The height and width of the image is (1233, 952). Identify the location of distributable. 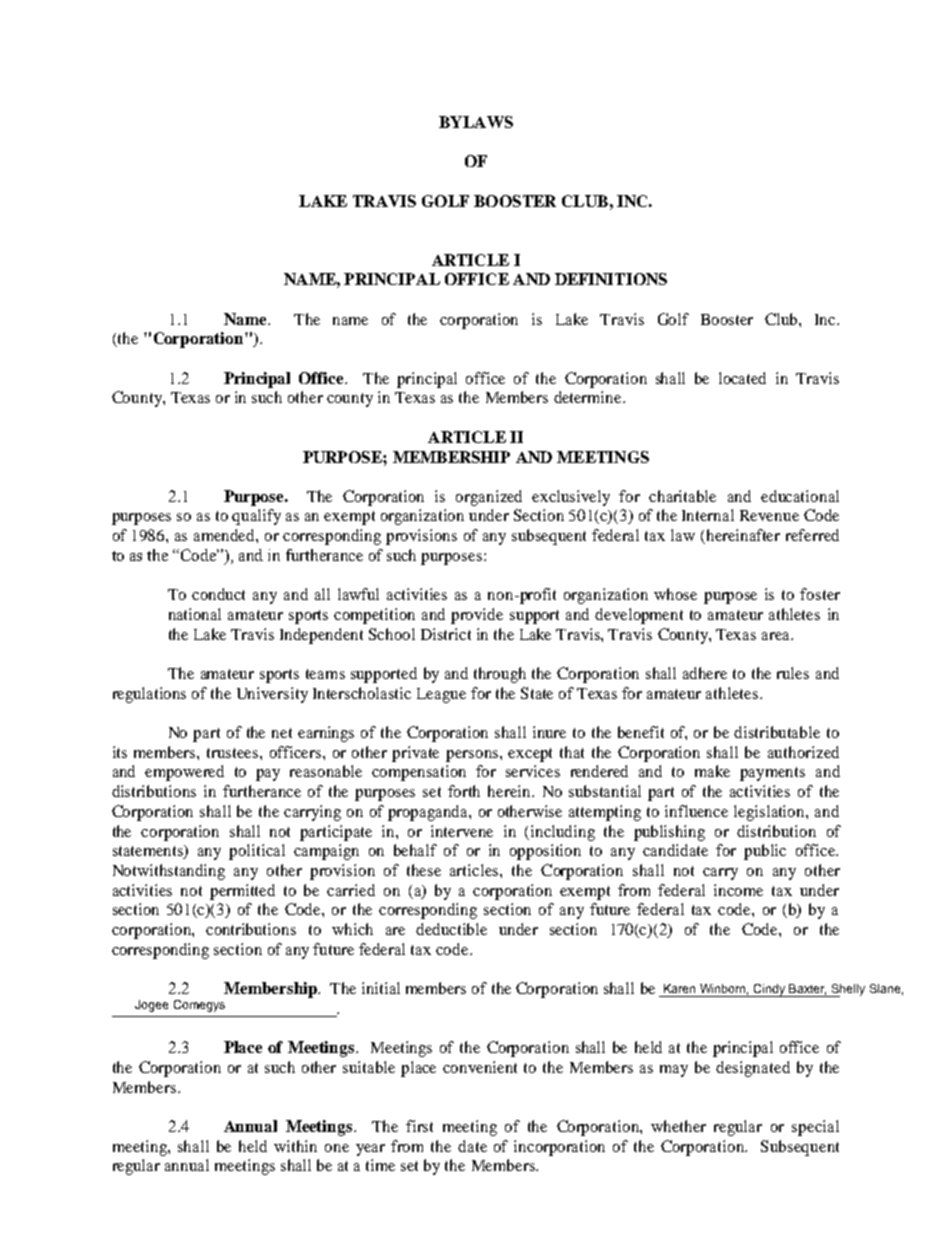
(777, 732).
